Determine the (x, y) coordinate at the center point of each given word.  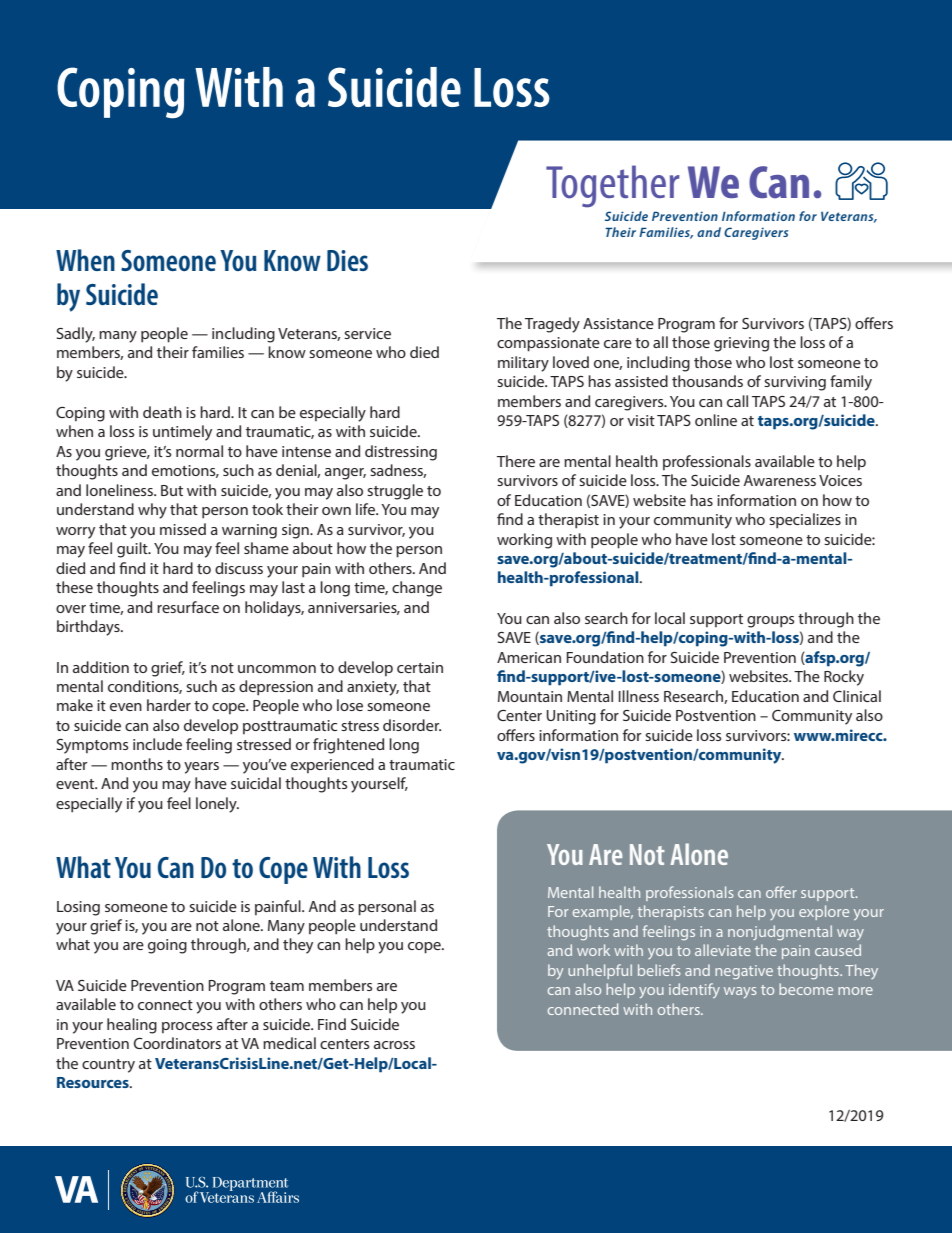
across (394, 1045)
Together (613, 186)
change (417, 589)
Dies (347, 260)
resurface (188, 607)
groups (770, 622)
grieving (741, 344)
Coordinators (177, 1043)
